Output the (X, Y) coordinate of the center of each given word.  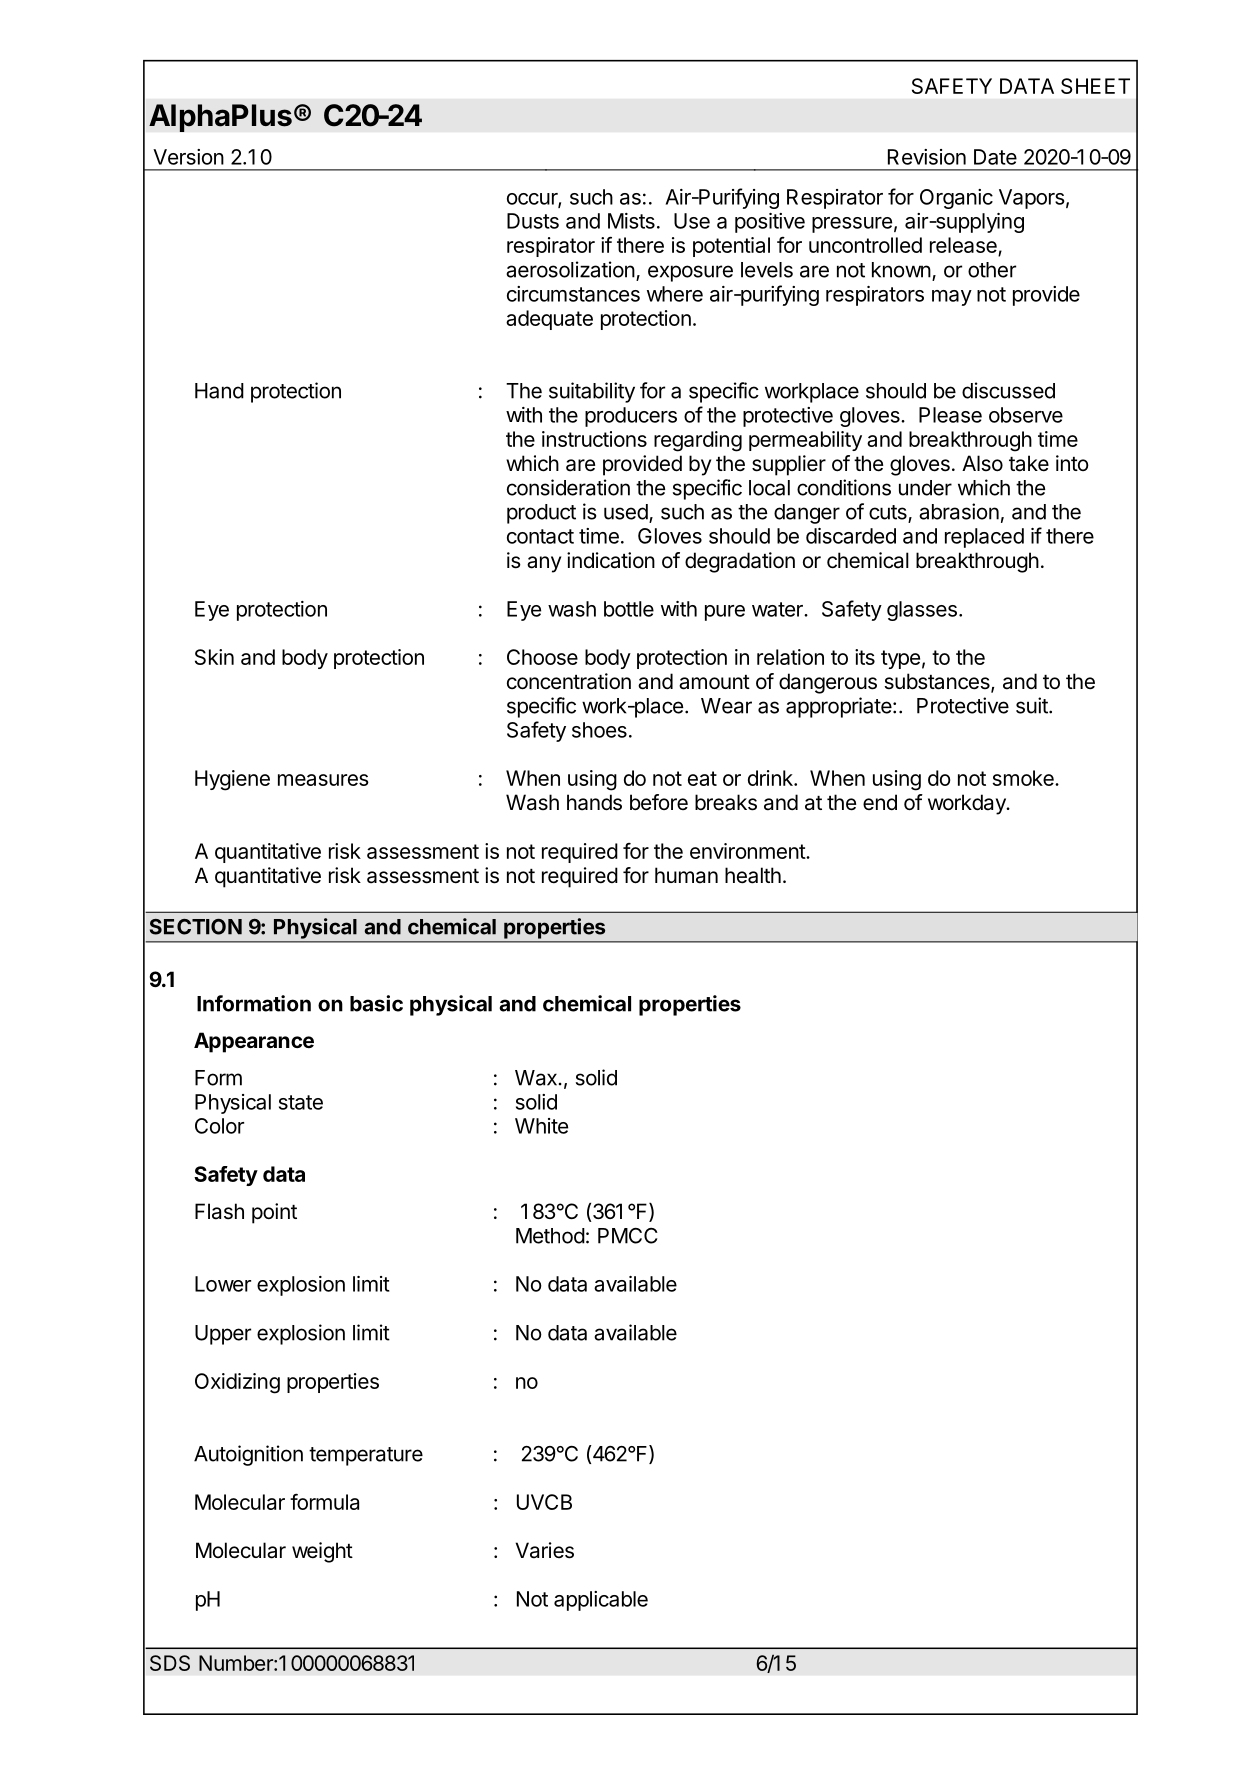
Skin (214, 657)
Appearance (254, 1042)
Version (188, 157)
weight (322, 1552)
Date (995, 157)
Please (950, 415)
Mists (631, 221)
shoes (599, 730)
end (880, 802)
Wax (536, 1078)
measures (323, 780)
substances (938, 682)
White (541, 1126)
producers (631, 417)
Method (550, 1236)
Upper (223, 1335)
